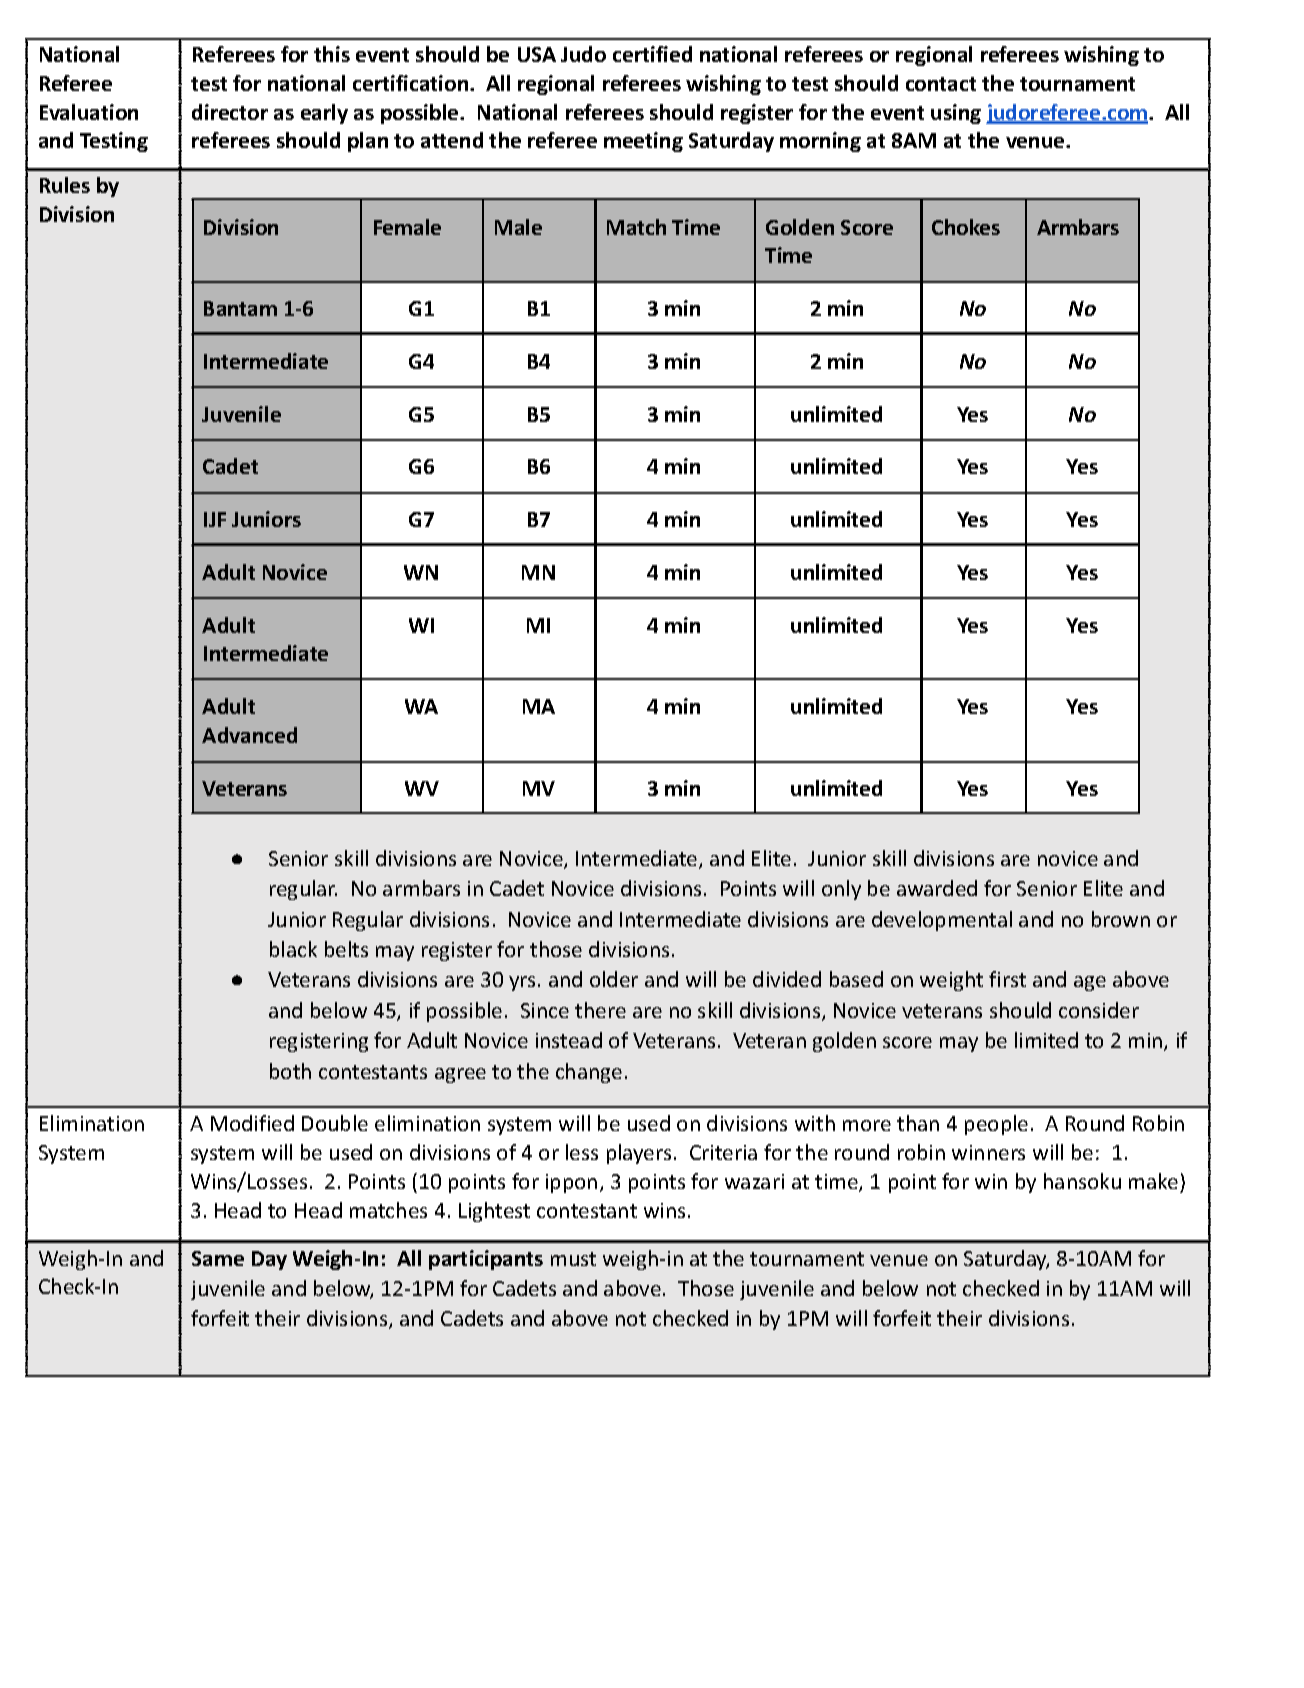 The height and width of the image is (1688, 1304). I want to click on Bantam, so click(240, 308).
